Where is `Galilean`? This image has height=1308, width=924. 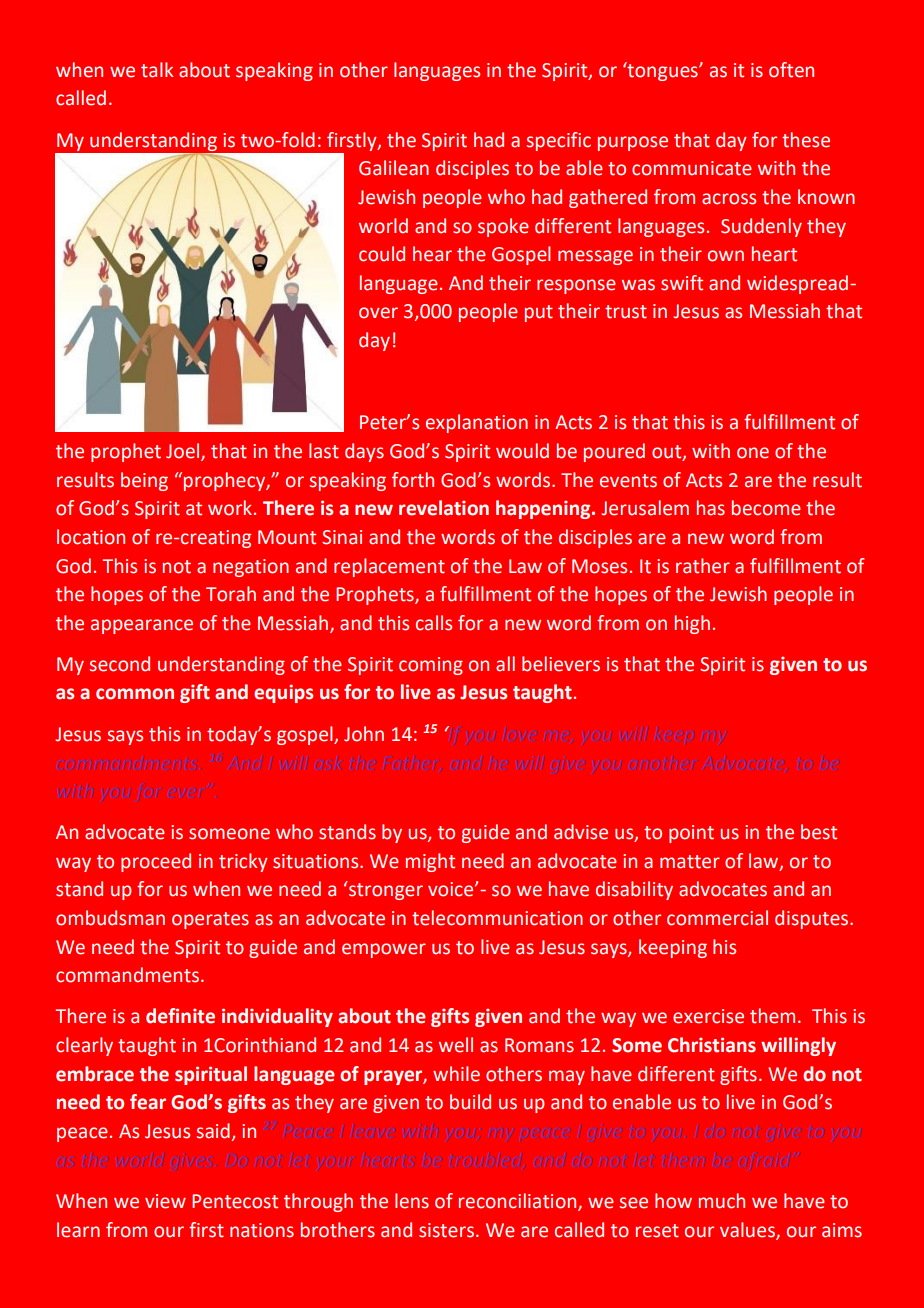 Galilean is located at coordinates (394, 168).
